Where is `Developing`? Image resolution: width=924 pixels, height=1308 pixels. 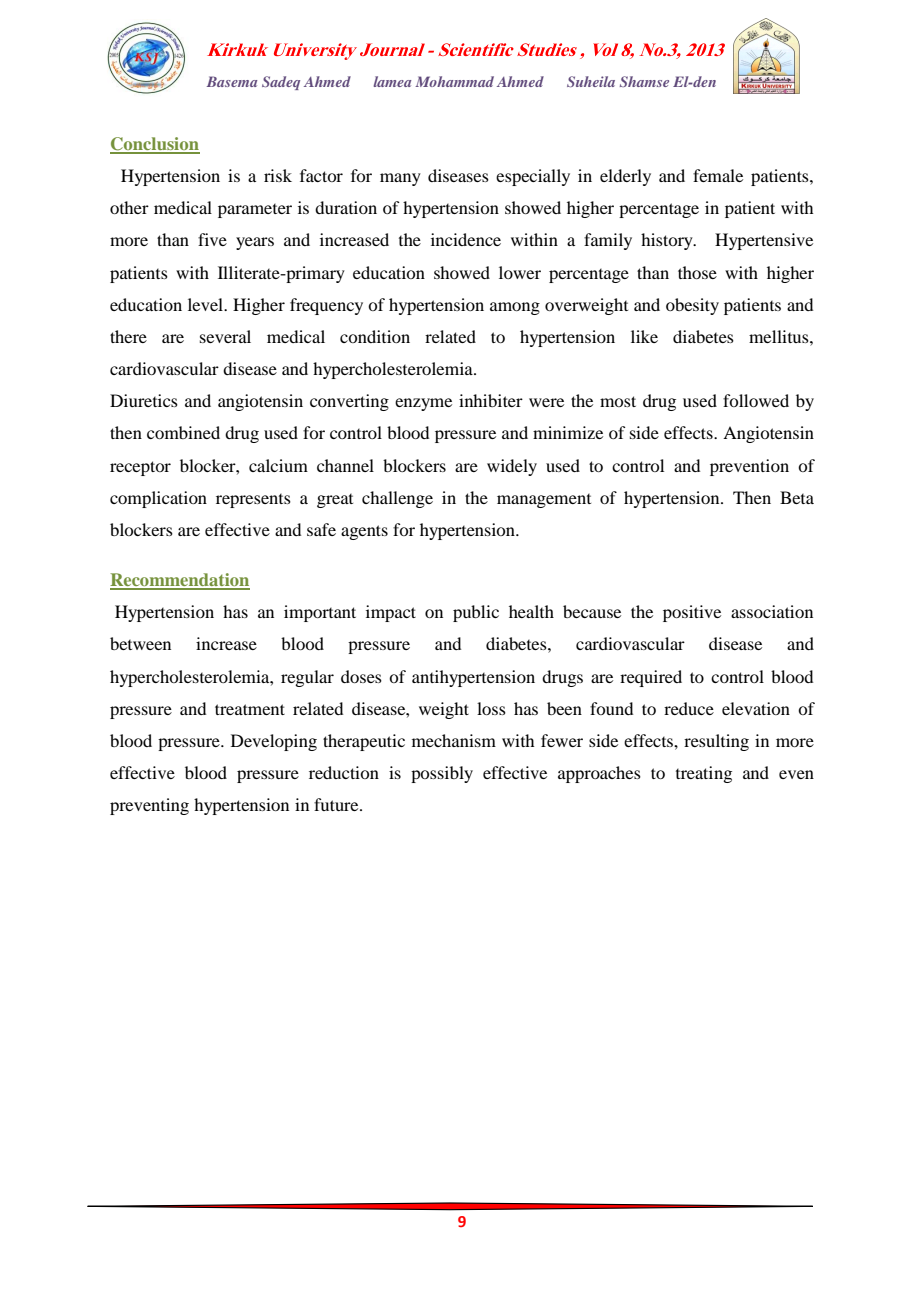 Developing is located at coordinates (274, 742).
